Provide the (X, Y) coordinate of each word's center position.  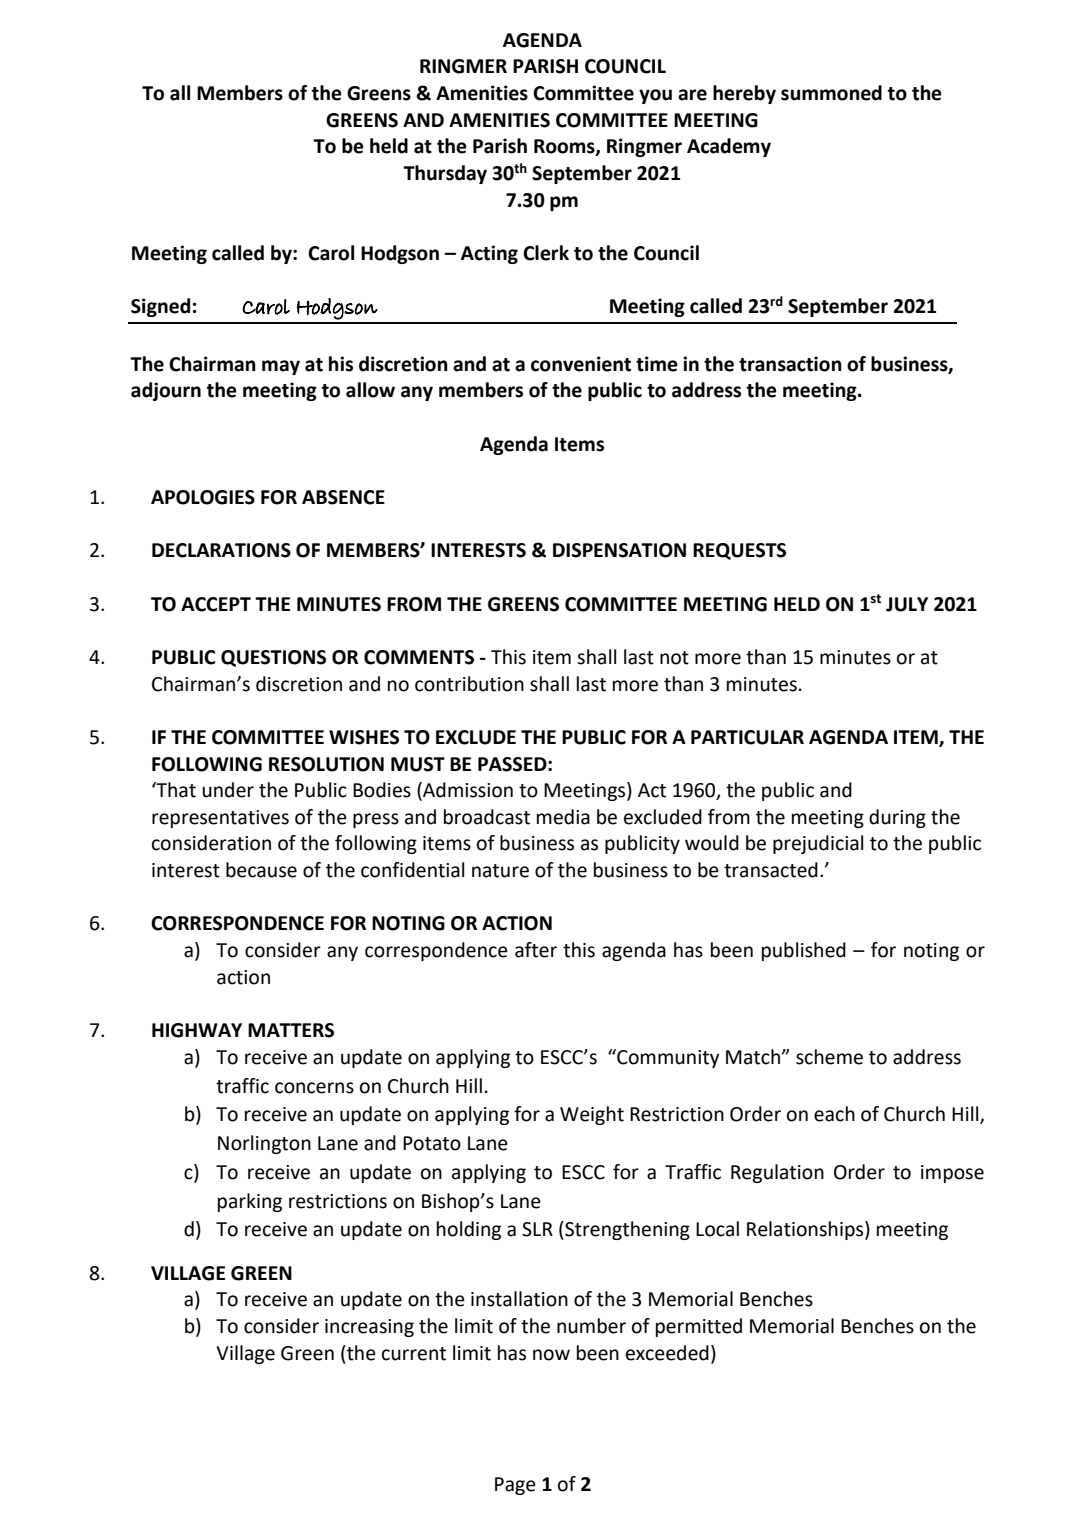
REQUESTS (739, 551)
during (897, 818)
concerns (314, 1088)
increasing (369, 1328)
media (563, 817)
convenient (581, 364)
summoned (831, 93)
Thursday (445, 174)
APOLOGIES (203, 497)
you (655, 96)
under (228, 790)
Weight (592, 1115)
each (834, 1114)
